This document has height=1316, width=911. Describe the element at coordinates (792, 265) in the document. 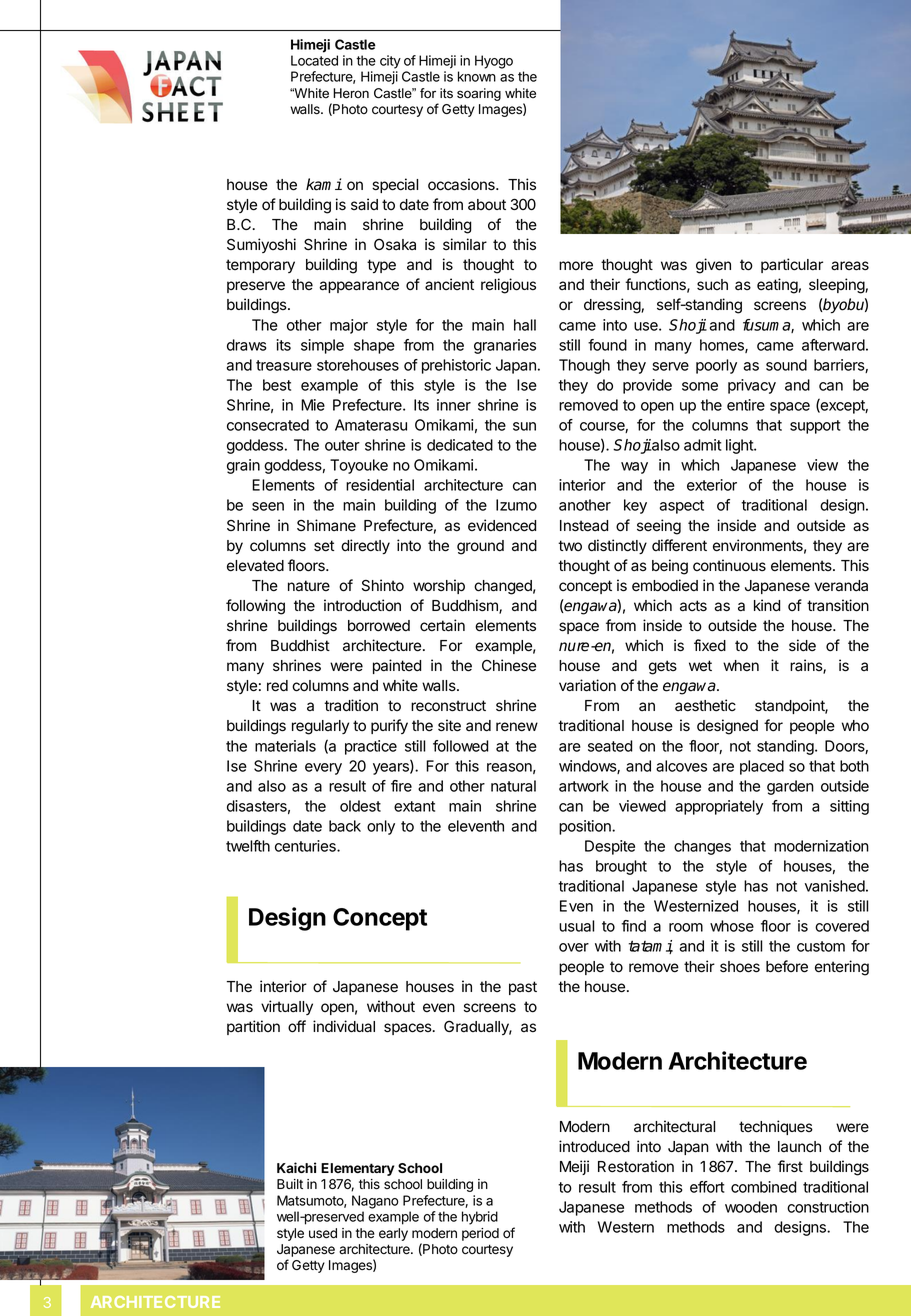

I see `particular` at that location.
